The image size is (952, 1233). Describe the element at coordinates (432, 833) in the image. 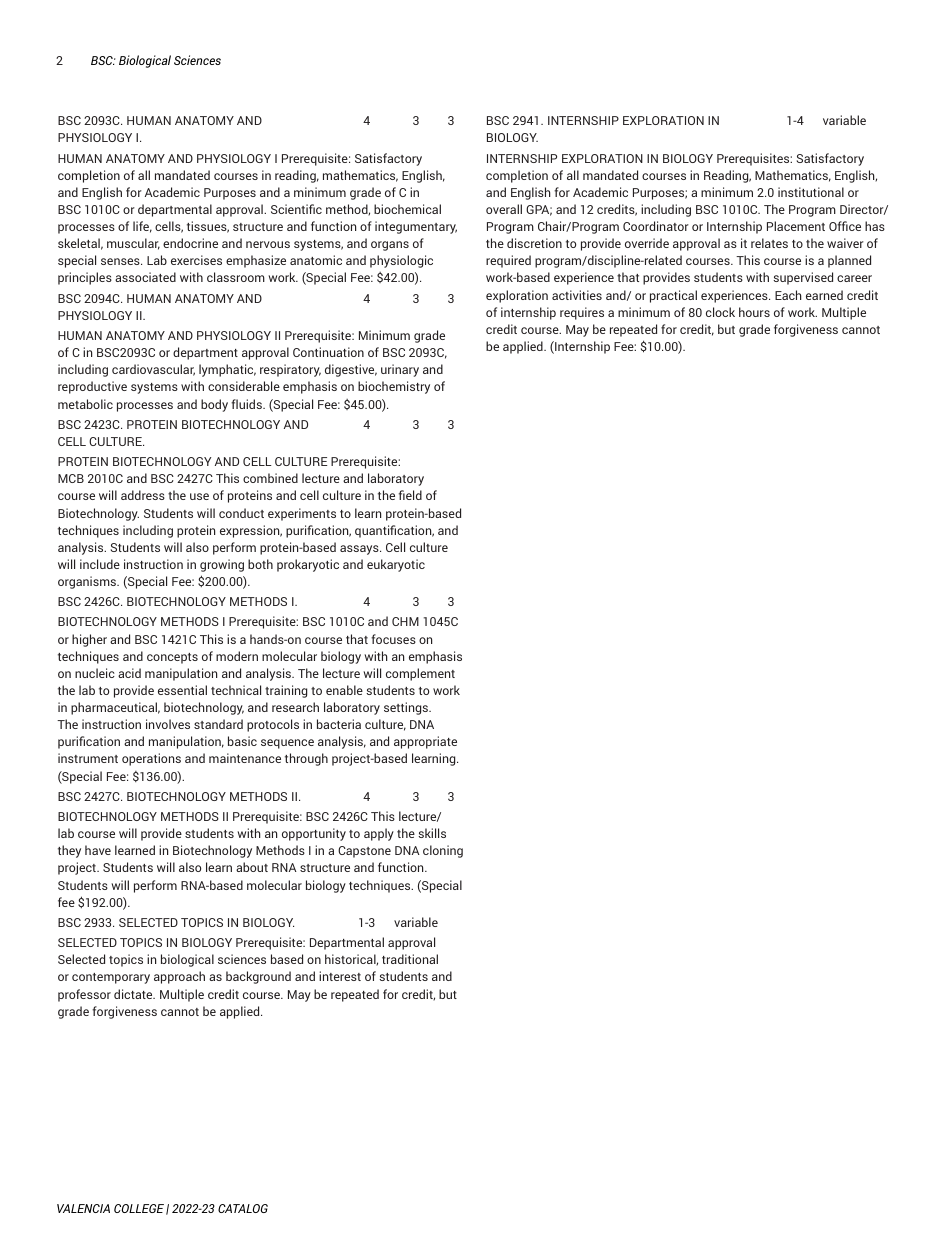

I see `skills` at that location.
